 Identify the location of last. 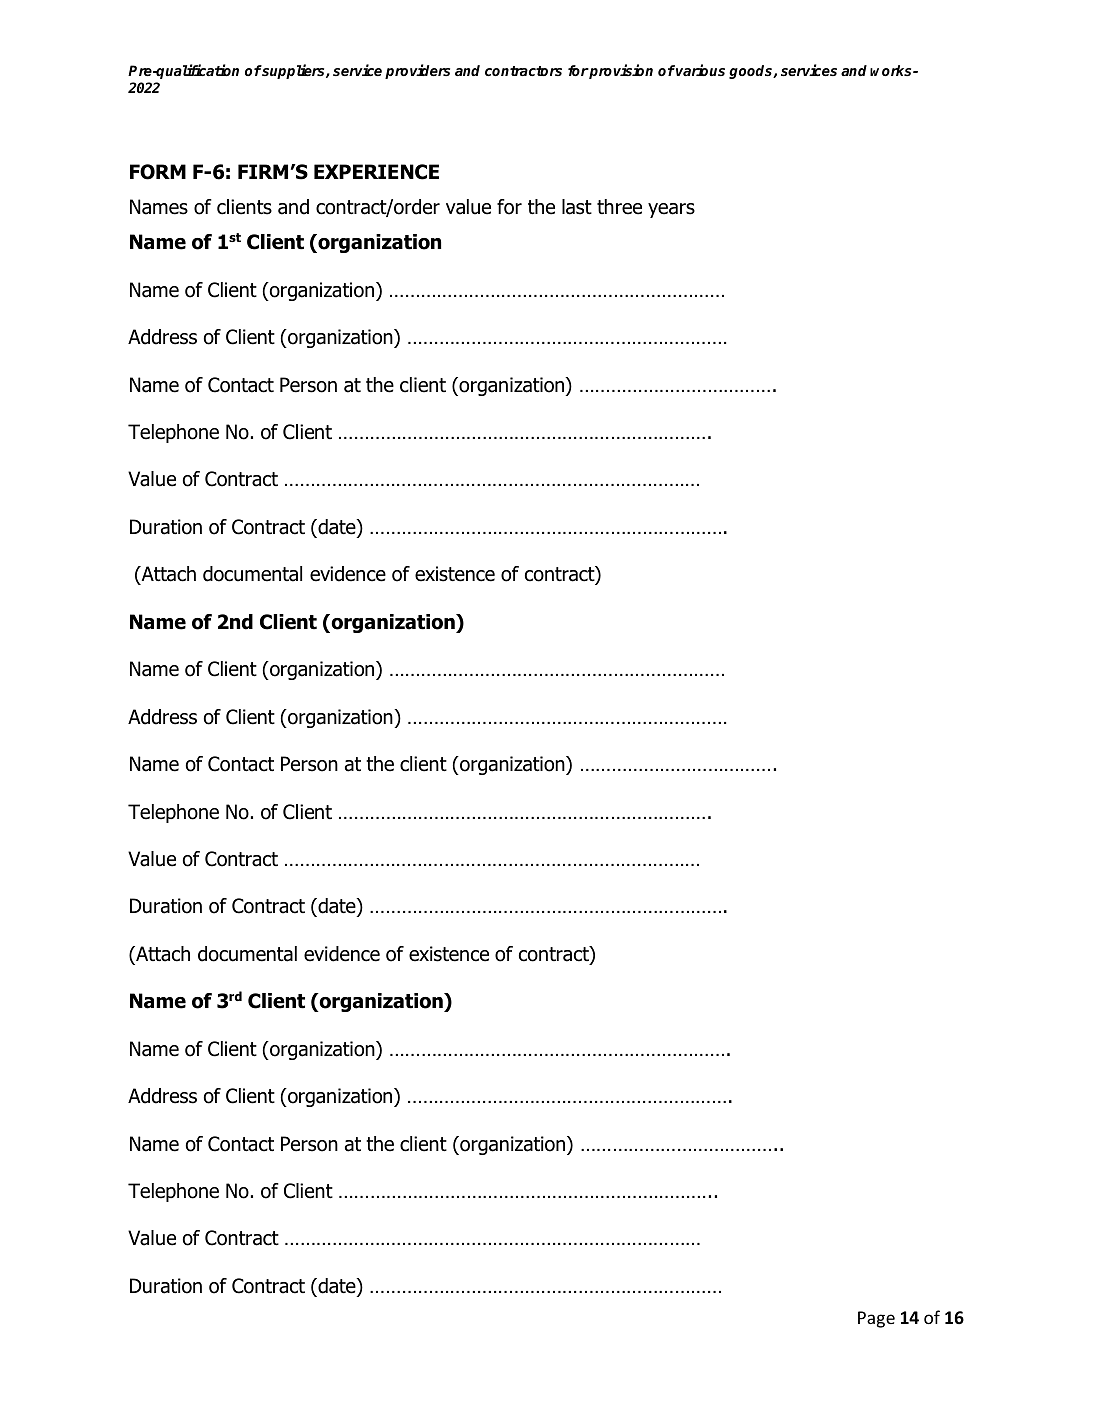
(577, 207).
